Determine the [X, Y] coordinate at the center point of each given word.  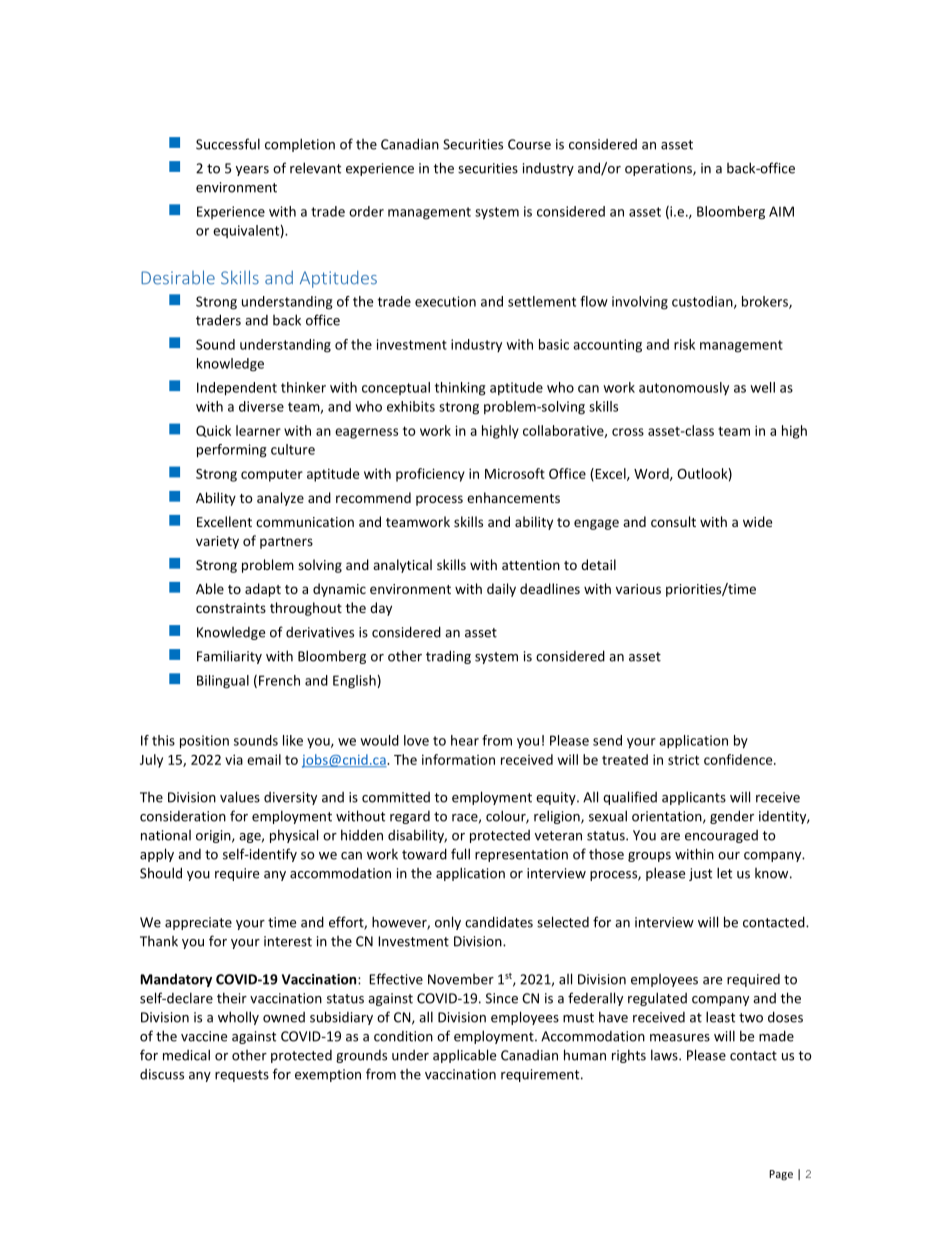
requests [242, 1076]
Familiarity [229, 657]
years [252, 171]
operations [659, 169]
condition [403, 1036]
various [638, 589]
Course [529, 144]
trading [448, 657]
